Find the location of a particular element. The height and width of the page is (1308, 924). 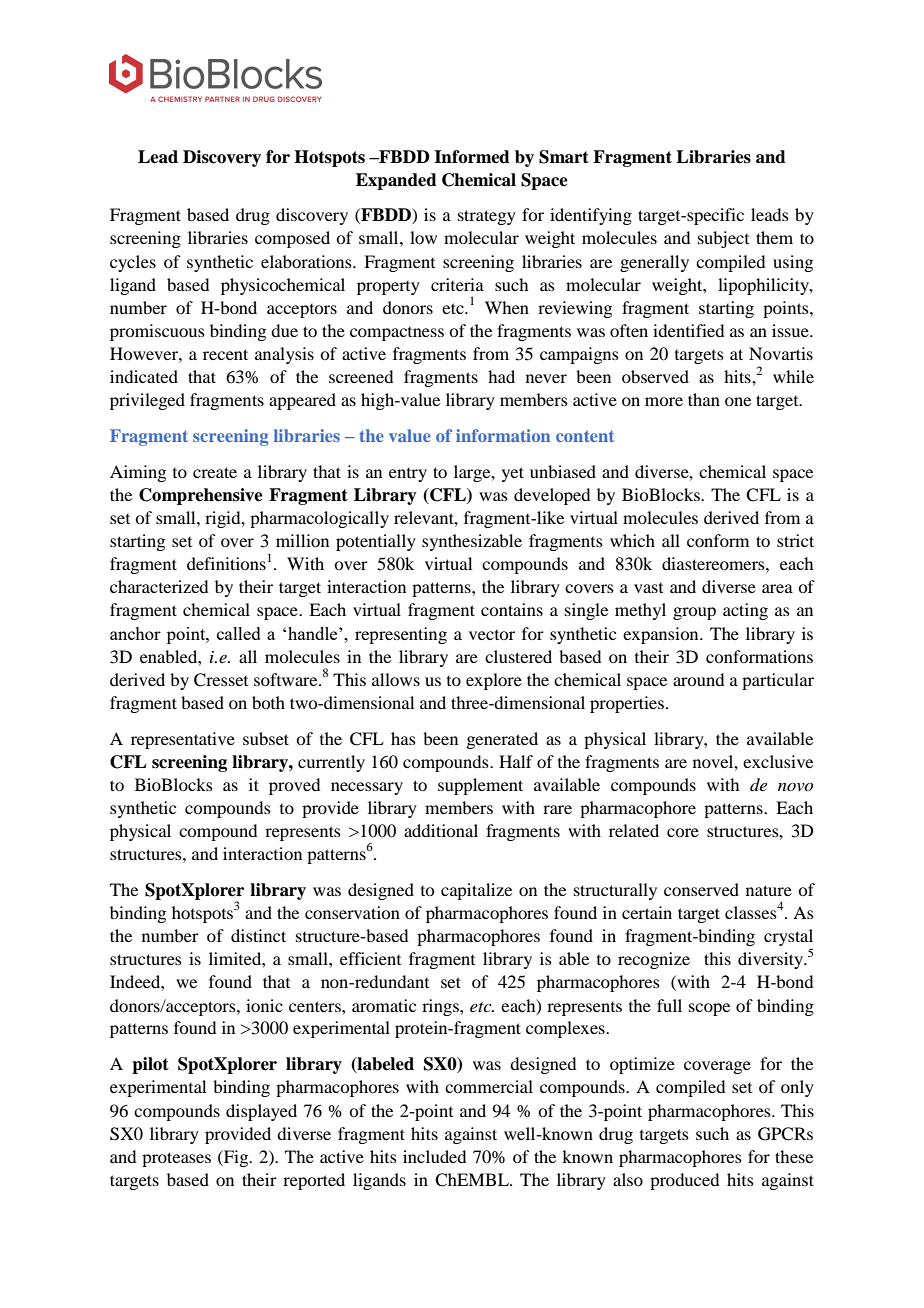

produced is located at coordinates (684, 1181).
